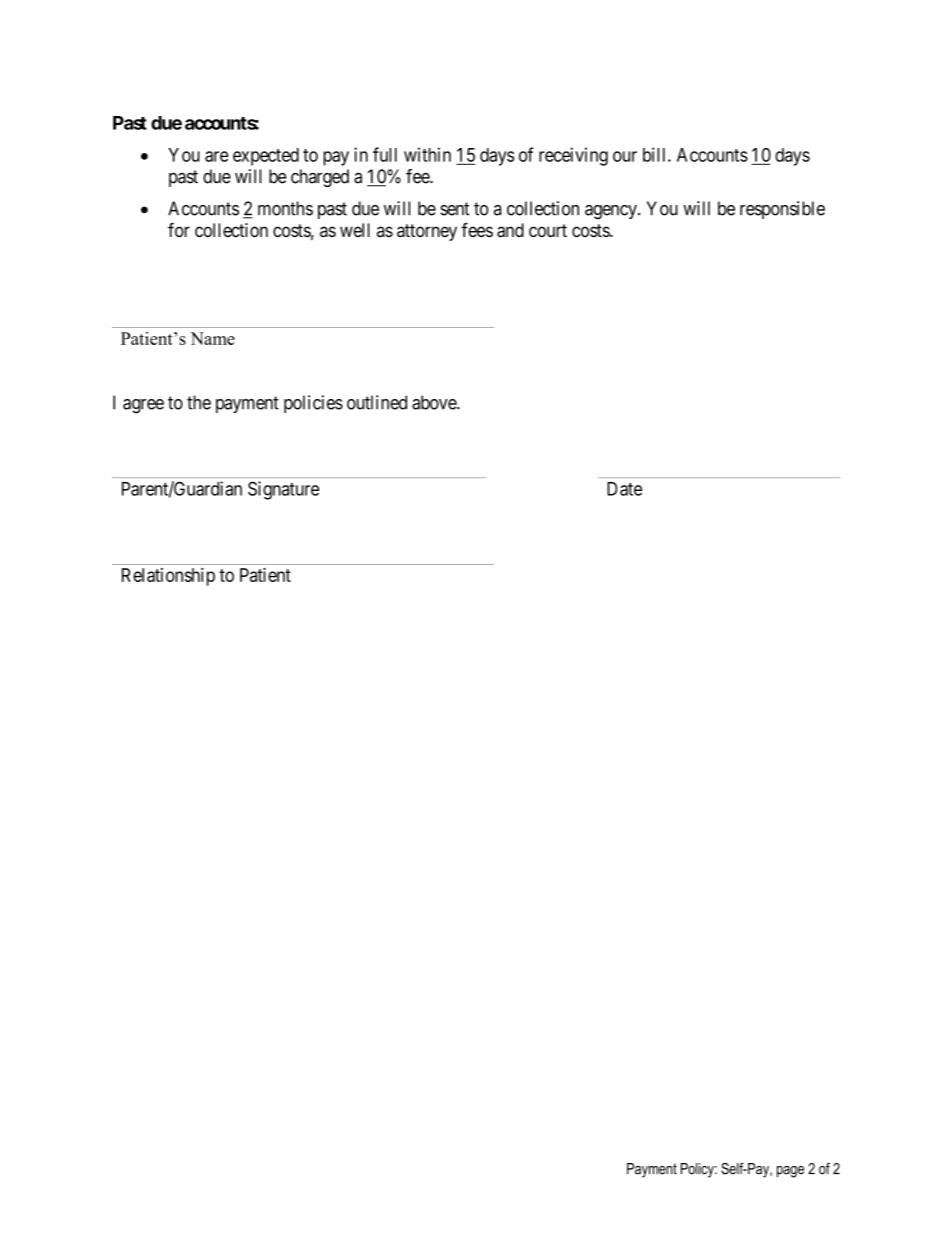 This screenshot has width=952, height=1233. I want to click on sent, so click(454, 209).
